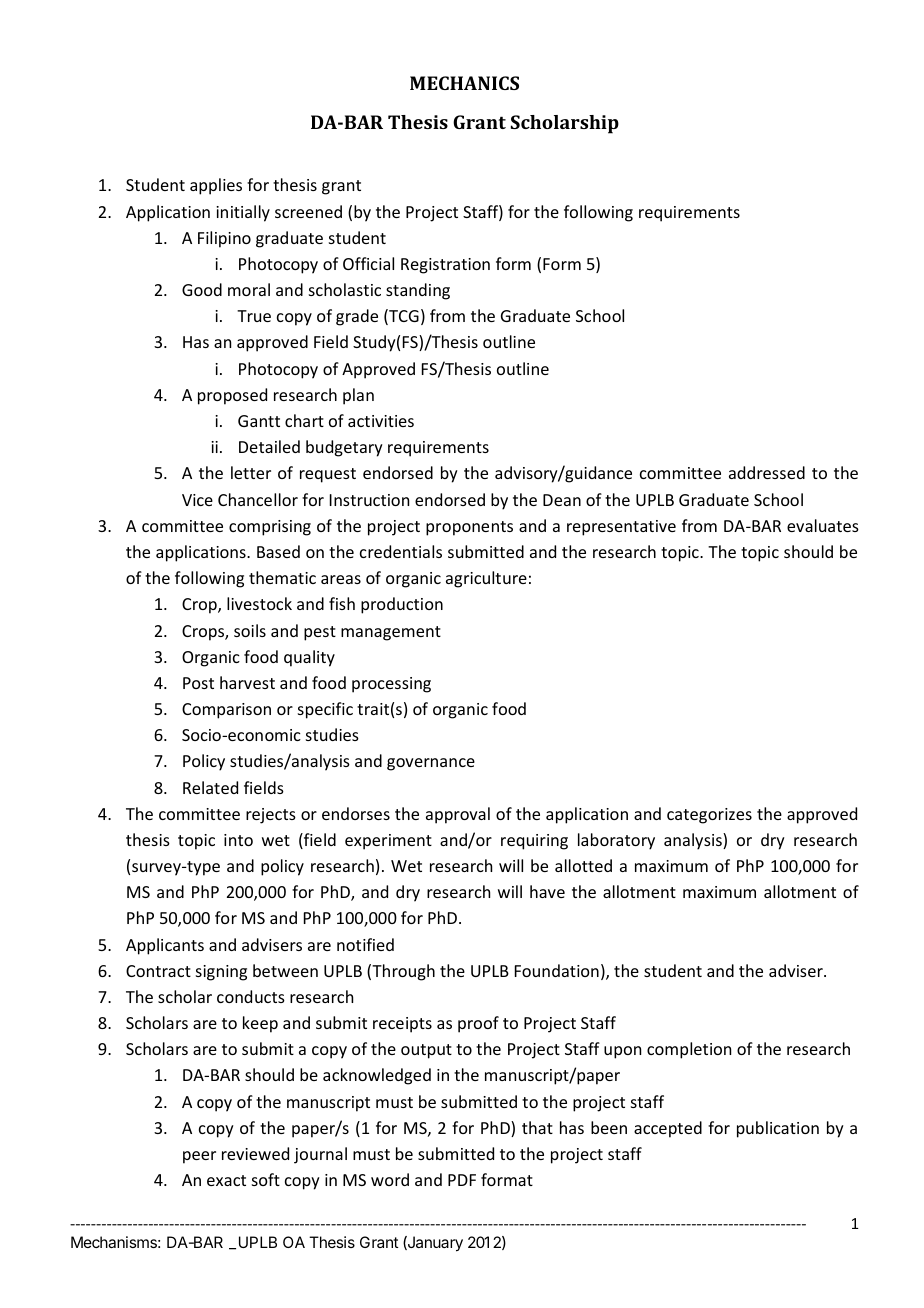 The height and width of the document is (1308, 924). Describe the element at coordinates (486, 579) in the document. I see `agriculture` at that location.
